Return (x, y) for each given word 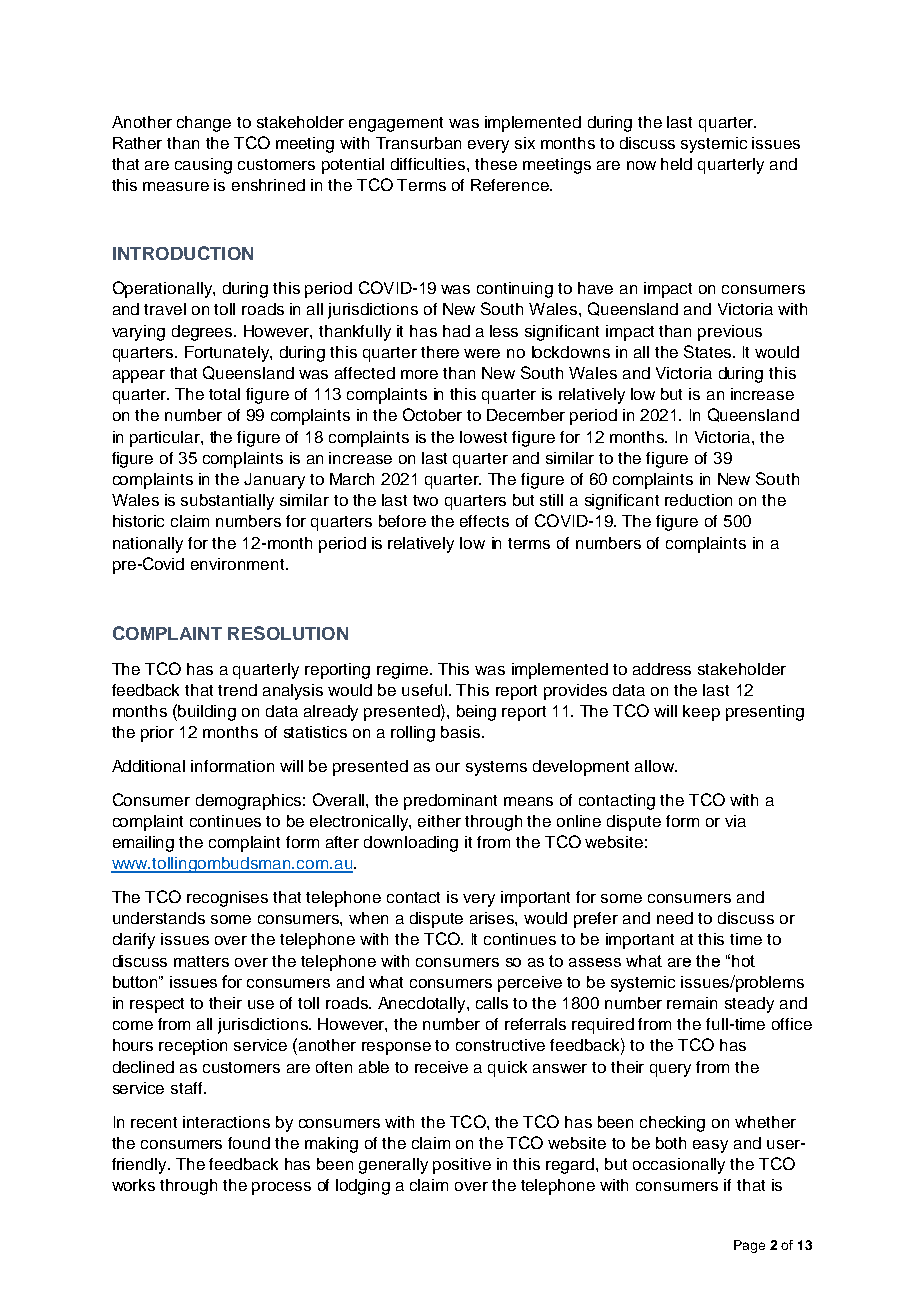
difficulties (429, 164)
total (224, 394)
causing (203, 166)
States (709, 351)
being (476, 713)
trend (237, 690)
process (281, 1188)
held (676, 164)
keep (701, 713)
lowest (483, 437)
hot (743, 961)
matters (201, 961)
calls (492, 1003)
